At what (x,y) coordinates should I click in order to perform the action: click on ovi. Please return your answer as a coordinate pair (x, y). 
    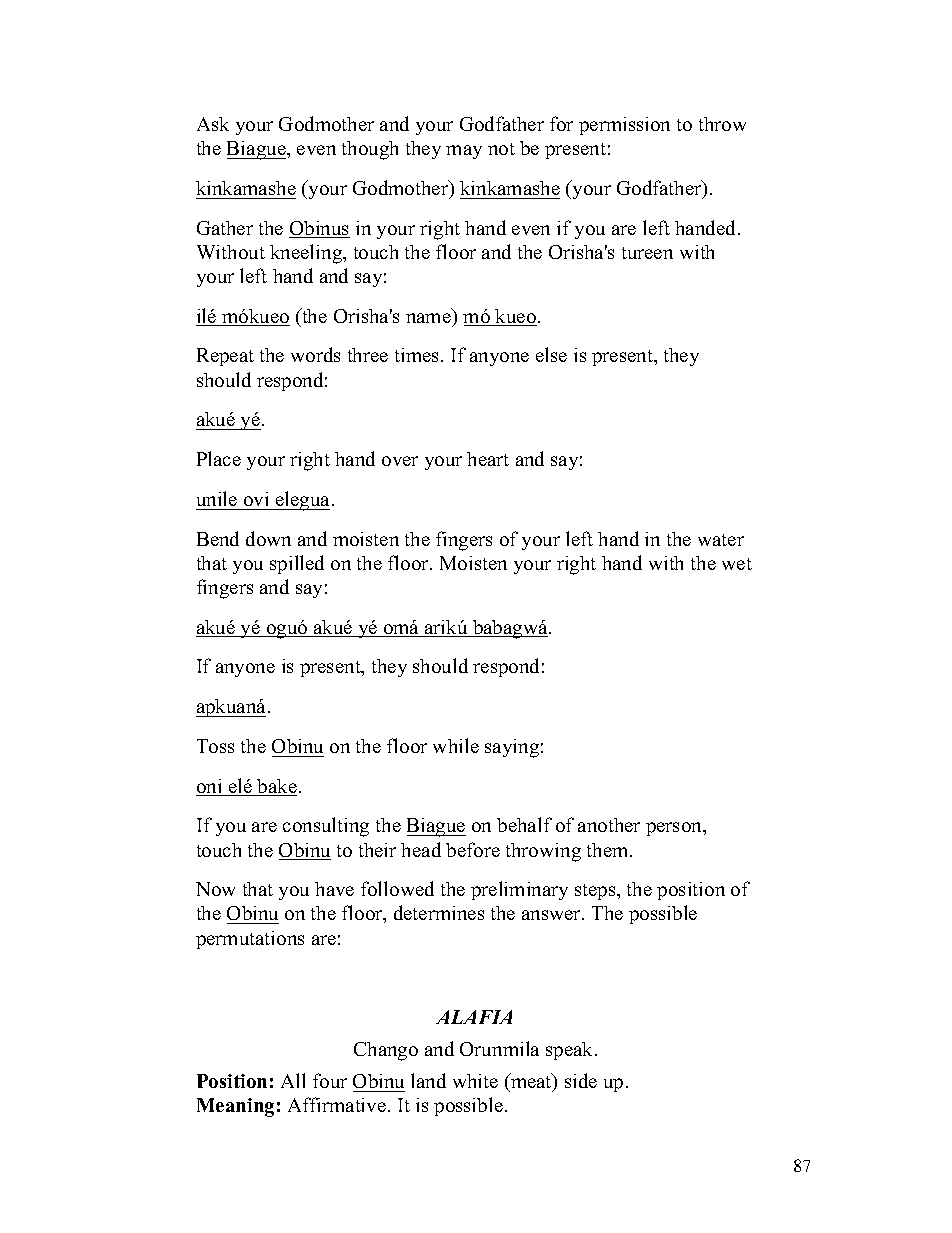
    Looking at the image, I should click on (256, 499).
